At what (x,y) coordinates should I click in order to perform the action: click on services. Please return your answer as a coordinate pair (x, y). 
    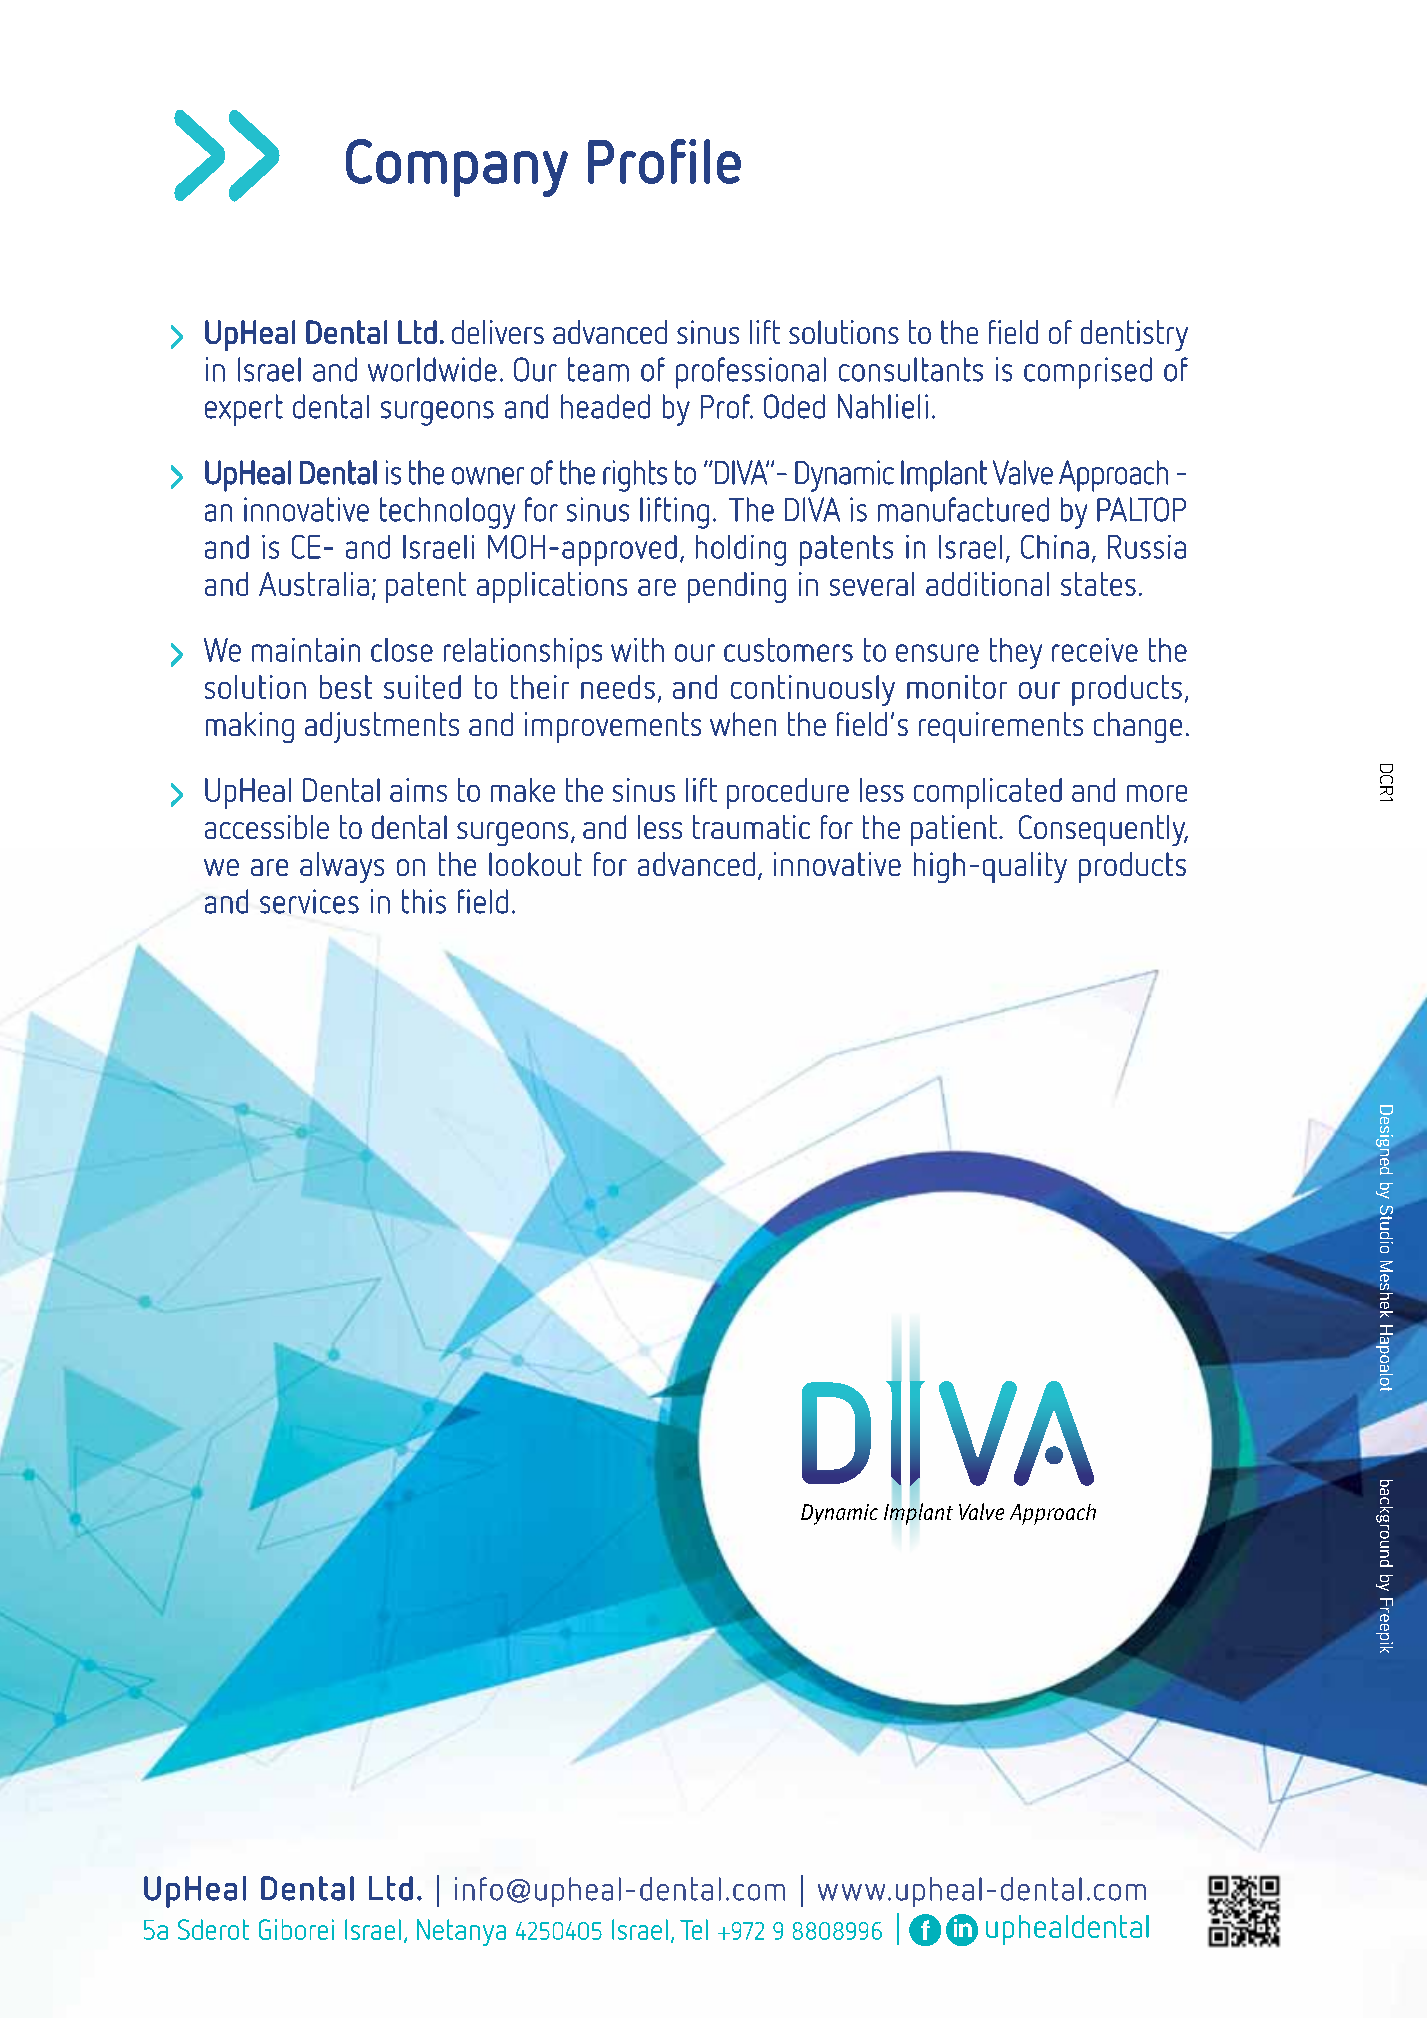
    Looking at the image, I should click on (309, 901).
